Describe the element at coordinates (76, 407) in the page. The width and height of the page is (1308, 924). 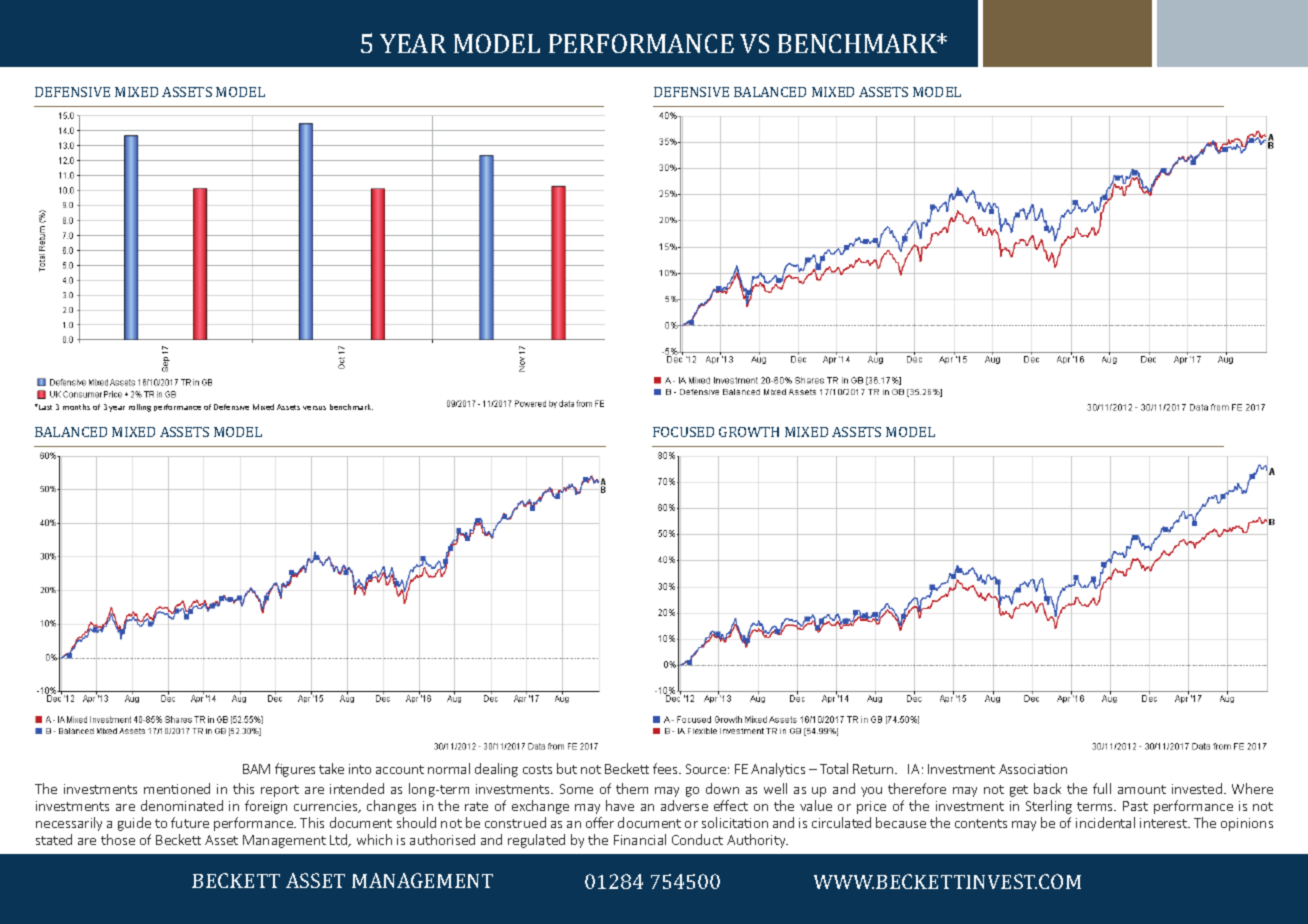
I see `months` at that location.
